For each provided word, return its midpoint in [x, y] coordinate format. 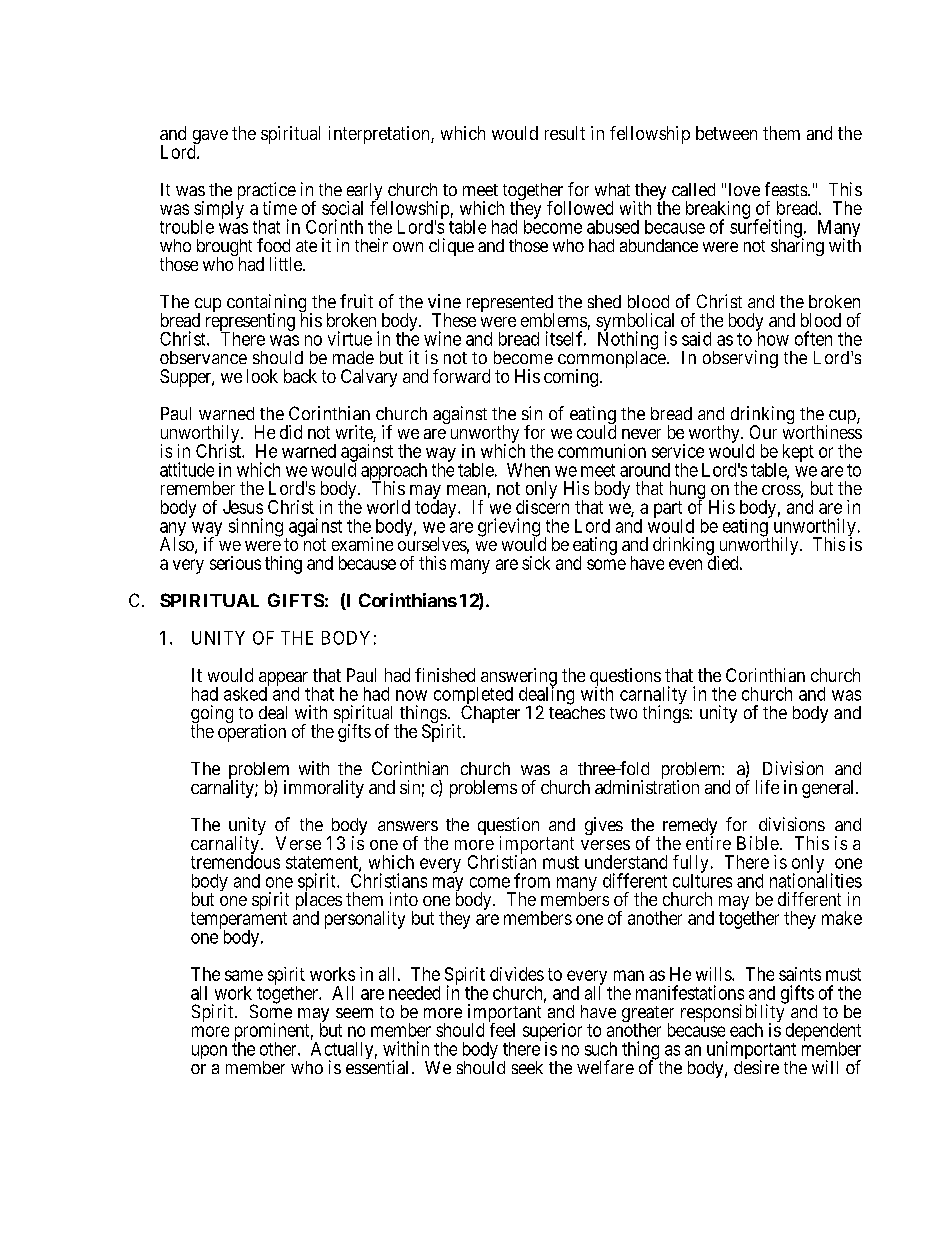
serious [235, 563]
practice [267, 192]
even [685, 564]
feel [502, 1030]
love [744, 189]
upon [209, 1052]
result [565, 133]
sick [536, 563]
